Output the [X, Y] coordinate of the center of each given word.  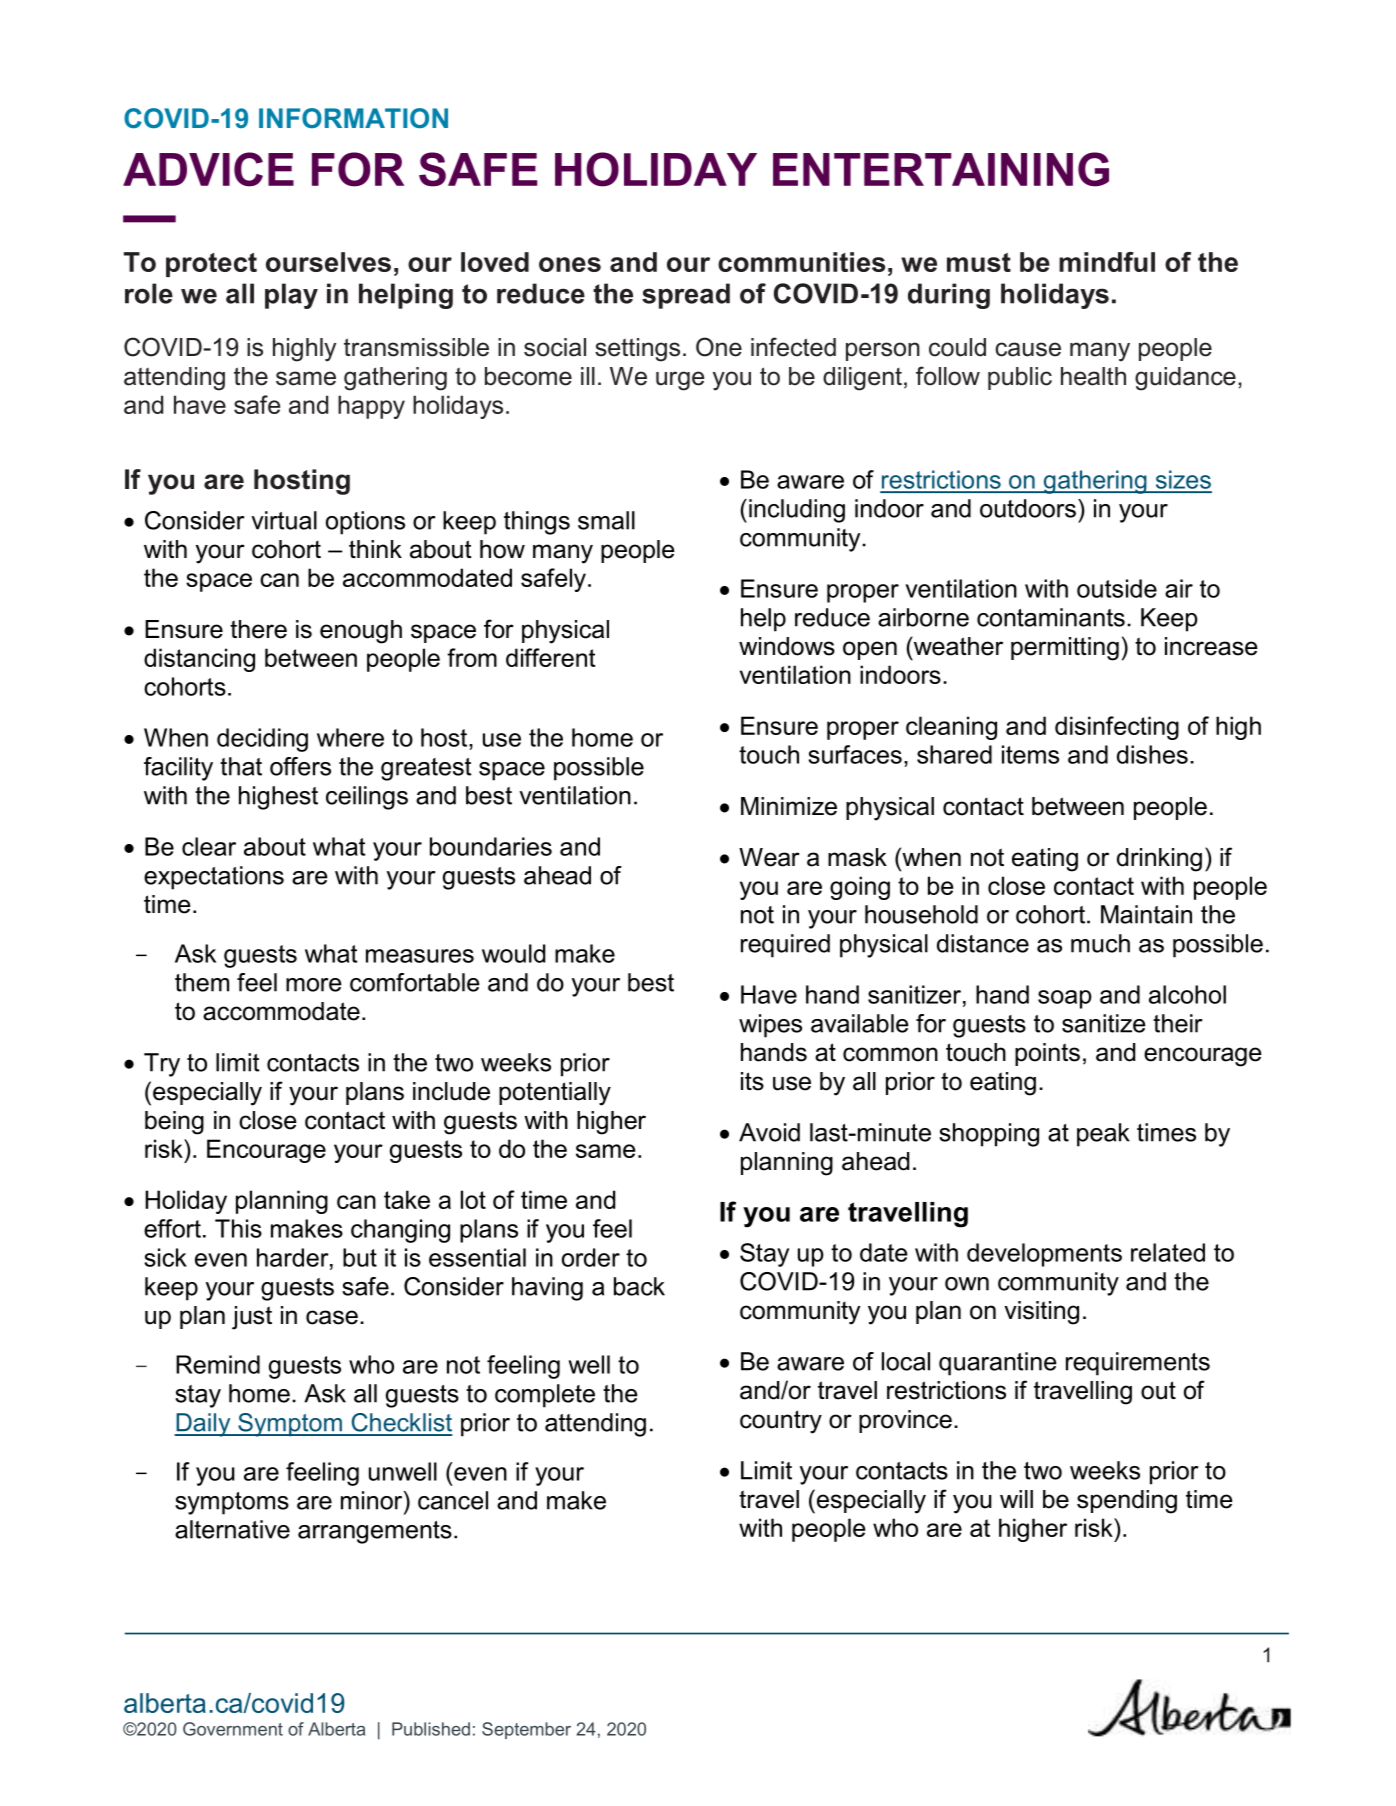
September [526, 1730]
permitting [1065, 649]
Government [233, 1729]
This [238, 1228]
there [258, 629]
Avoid [769, 1132]
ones [570, 264]
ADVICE [208, 169]
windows [787, 646]
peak [1103, 1135]
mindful [1107, 262]
